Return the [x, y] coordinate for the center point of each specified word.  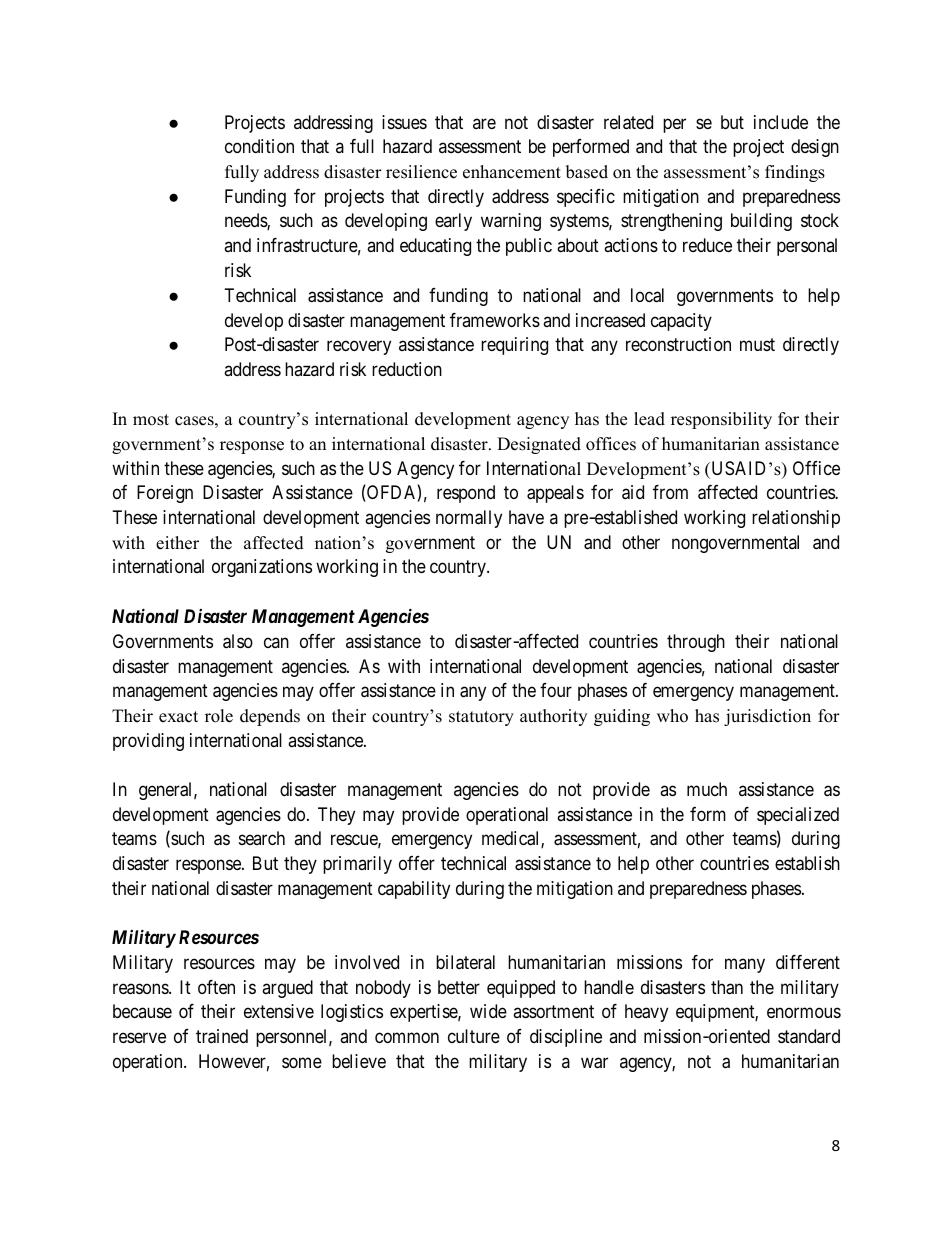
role [219, 716]
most [151, 420]
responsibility [721, 420]
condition [259, 146]
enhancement [512, 172]
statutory [481, 718]
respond [466, 494]
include [781, 122]
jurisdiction [767, 717]
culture [474, 1036]
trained [222, 1036]
